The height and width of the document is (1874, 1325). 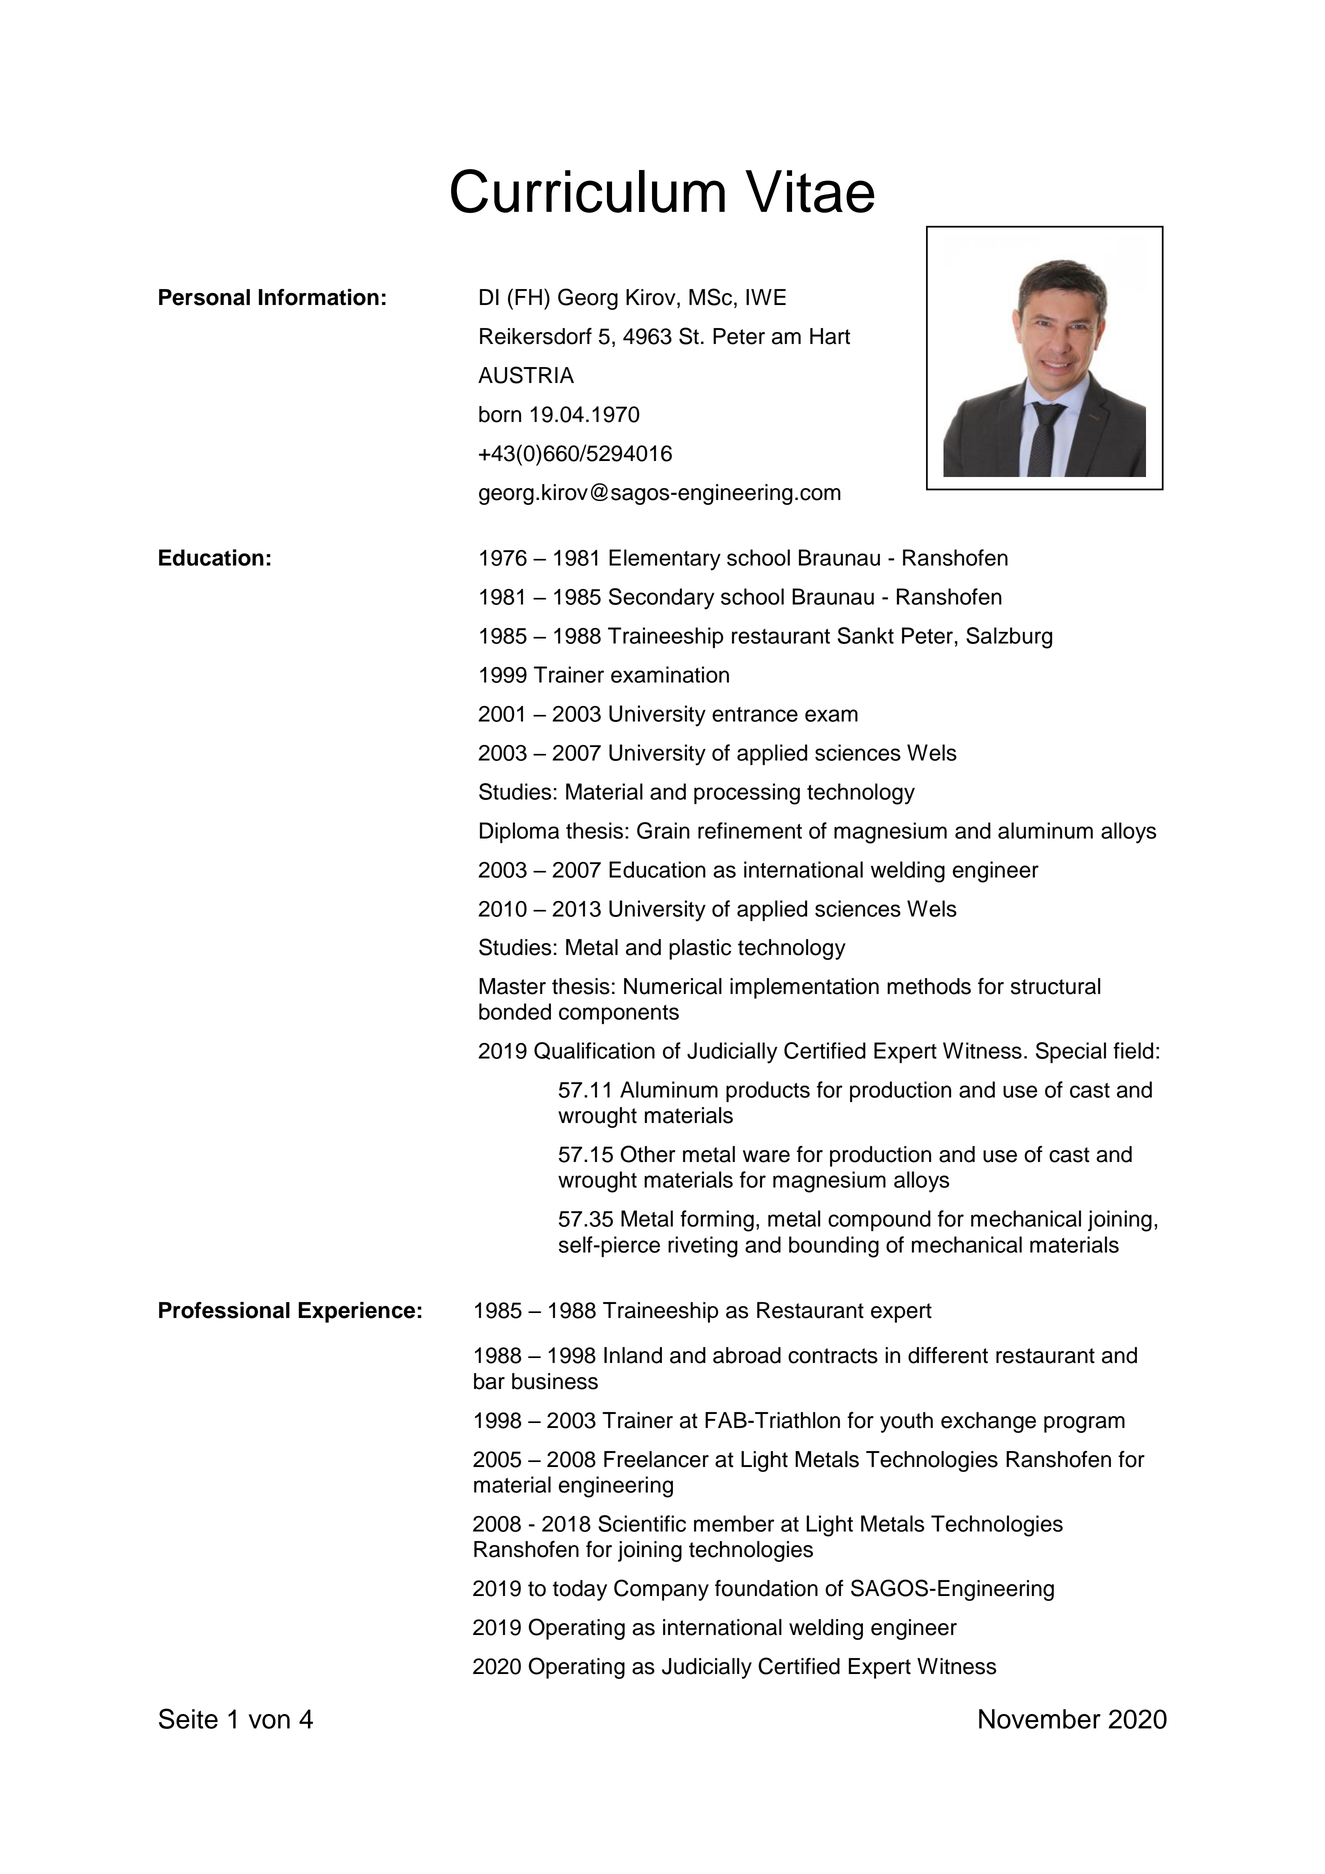 What do you see at coordinates (319, 297) in the document?
I see `Information` at bounding box center [319, 297].
